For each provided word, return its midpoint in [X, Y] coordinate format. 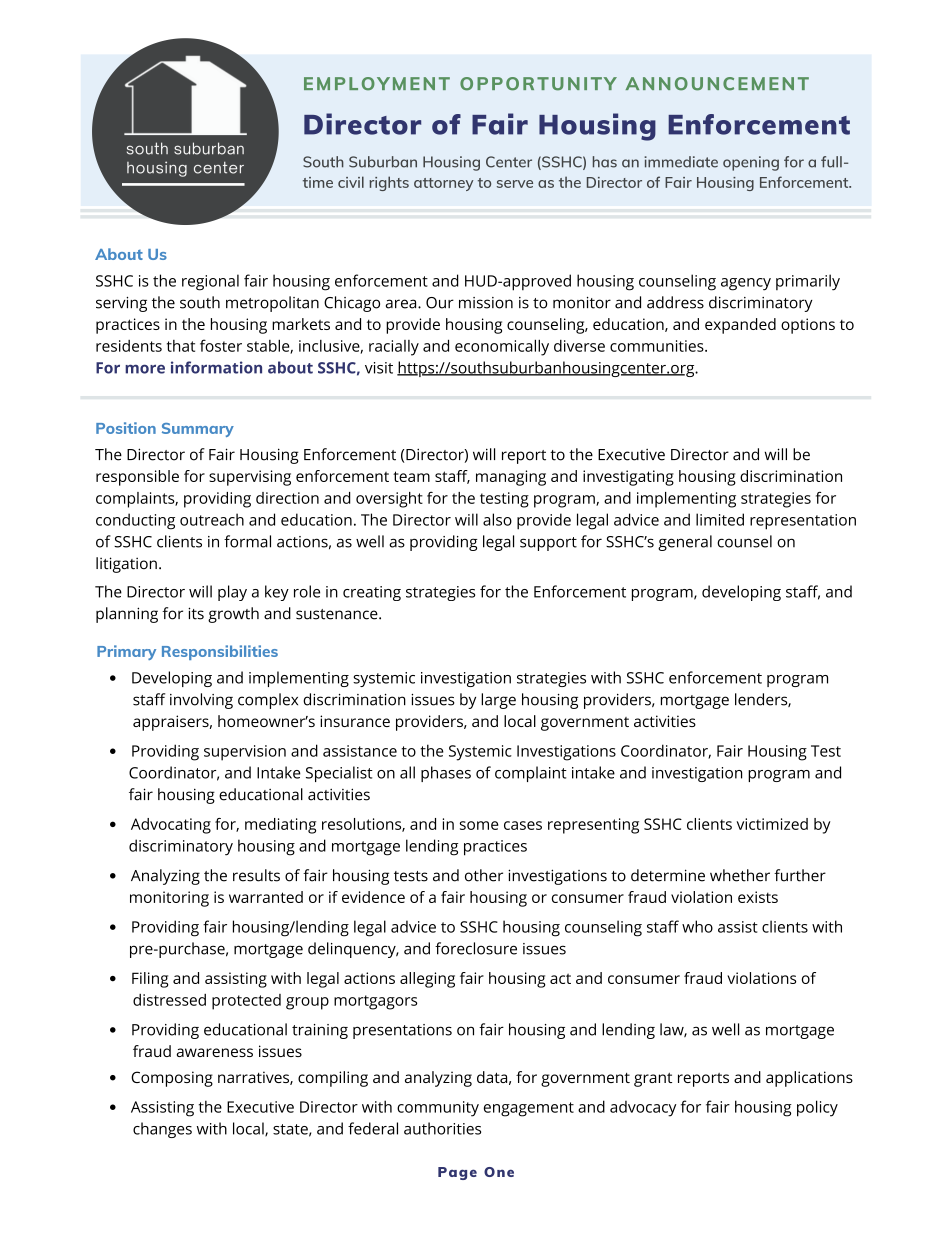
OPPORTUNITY [538, 84]
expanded [740, 326]
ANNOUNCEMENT [717, 84]
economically [502, 347]
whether [740, 875]
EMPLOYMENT [377, 84]
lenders [762, 700]
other [484, 875]
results [256, 875]
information [216, 367]
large [498, 701]
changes [162, 1130]
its [196, 613]
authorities [442, 1128]
